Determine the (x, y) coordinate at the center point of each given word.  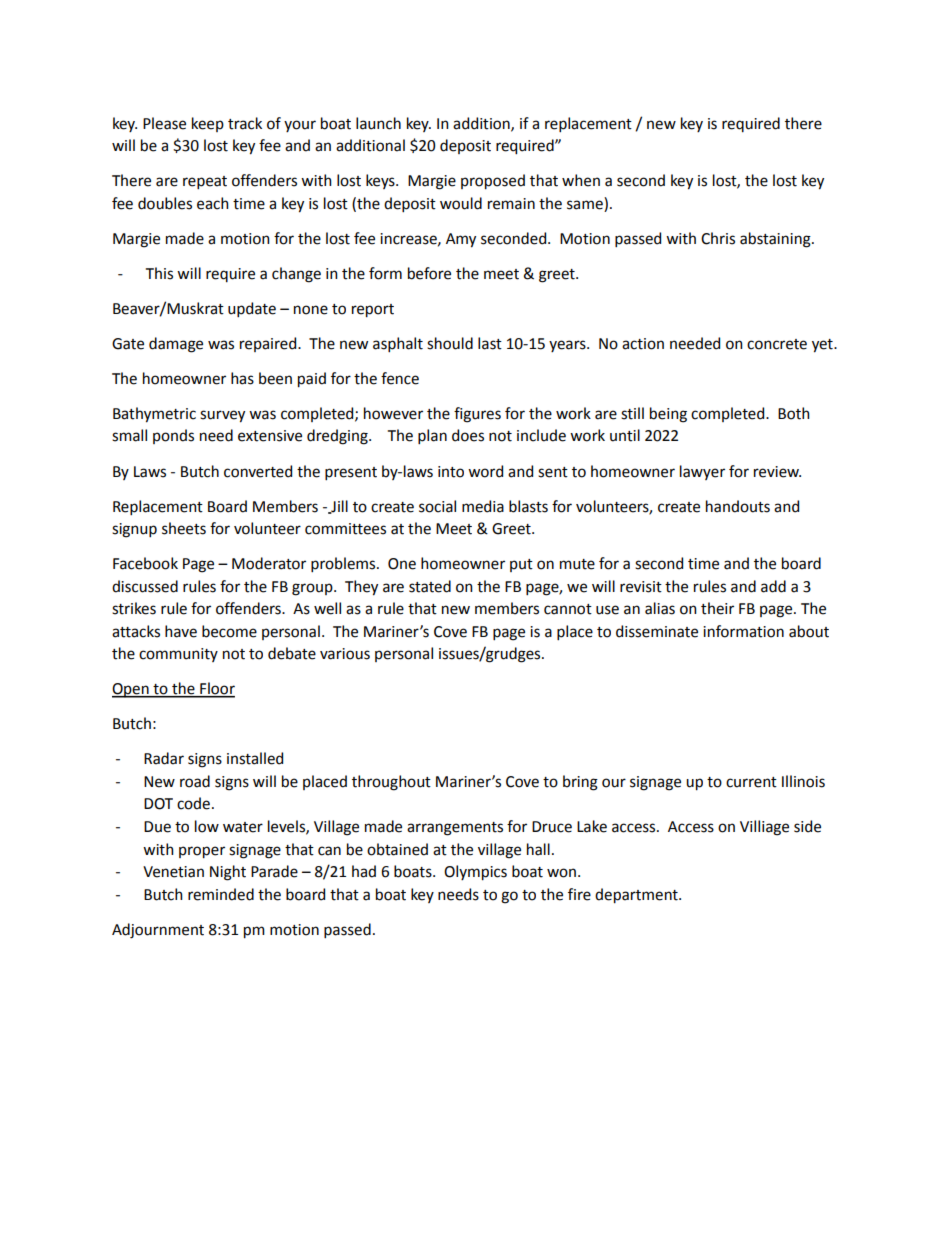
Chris (718, 238)
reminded (221, 894)
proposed (493, 182)
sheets (184, 528)
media (483, 506)
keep (208, 124)
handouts (738, 506)
